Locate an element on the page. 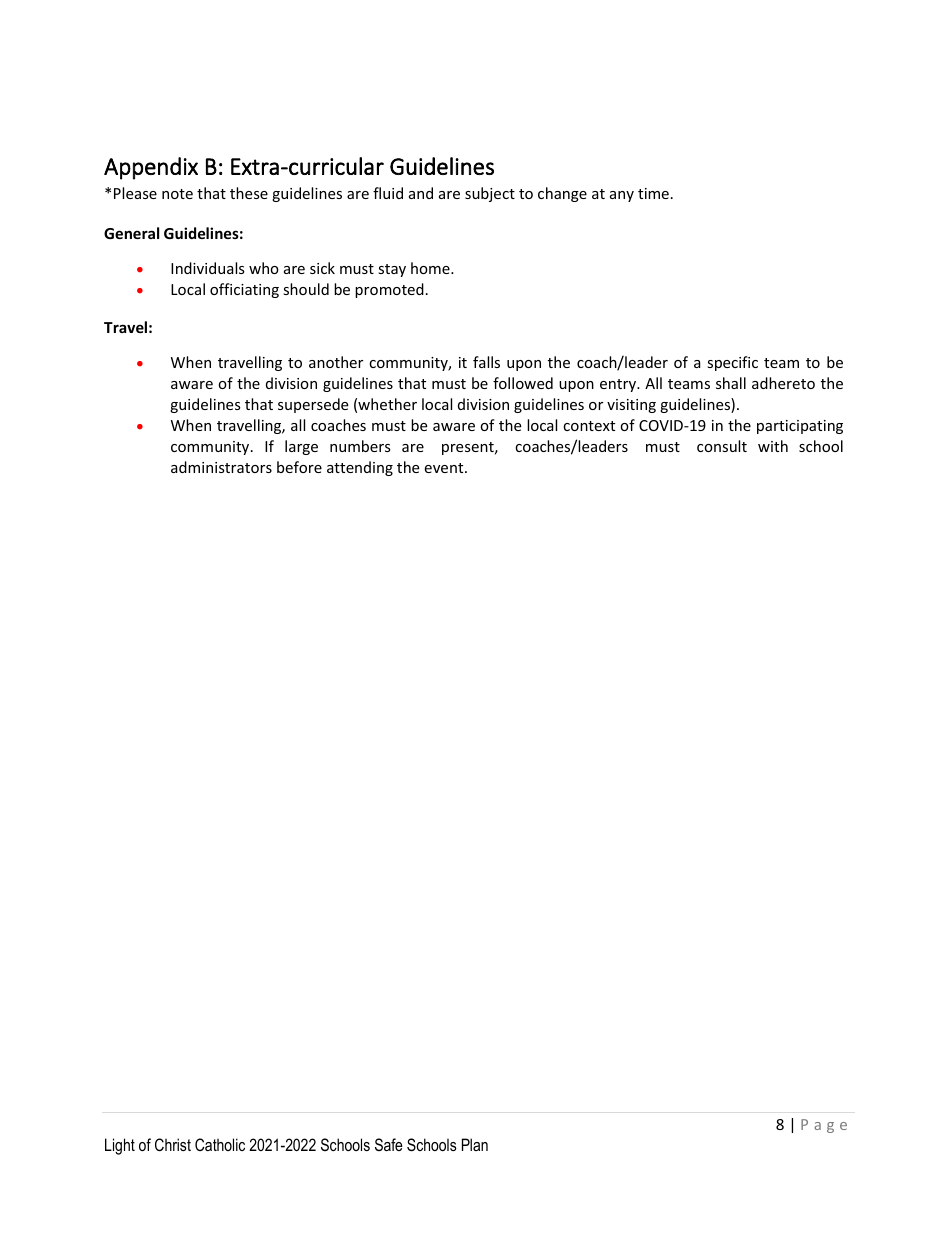 The image size is (952, 1233). Plan is located at coordinates (475, 1144).
